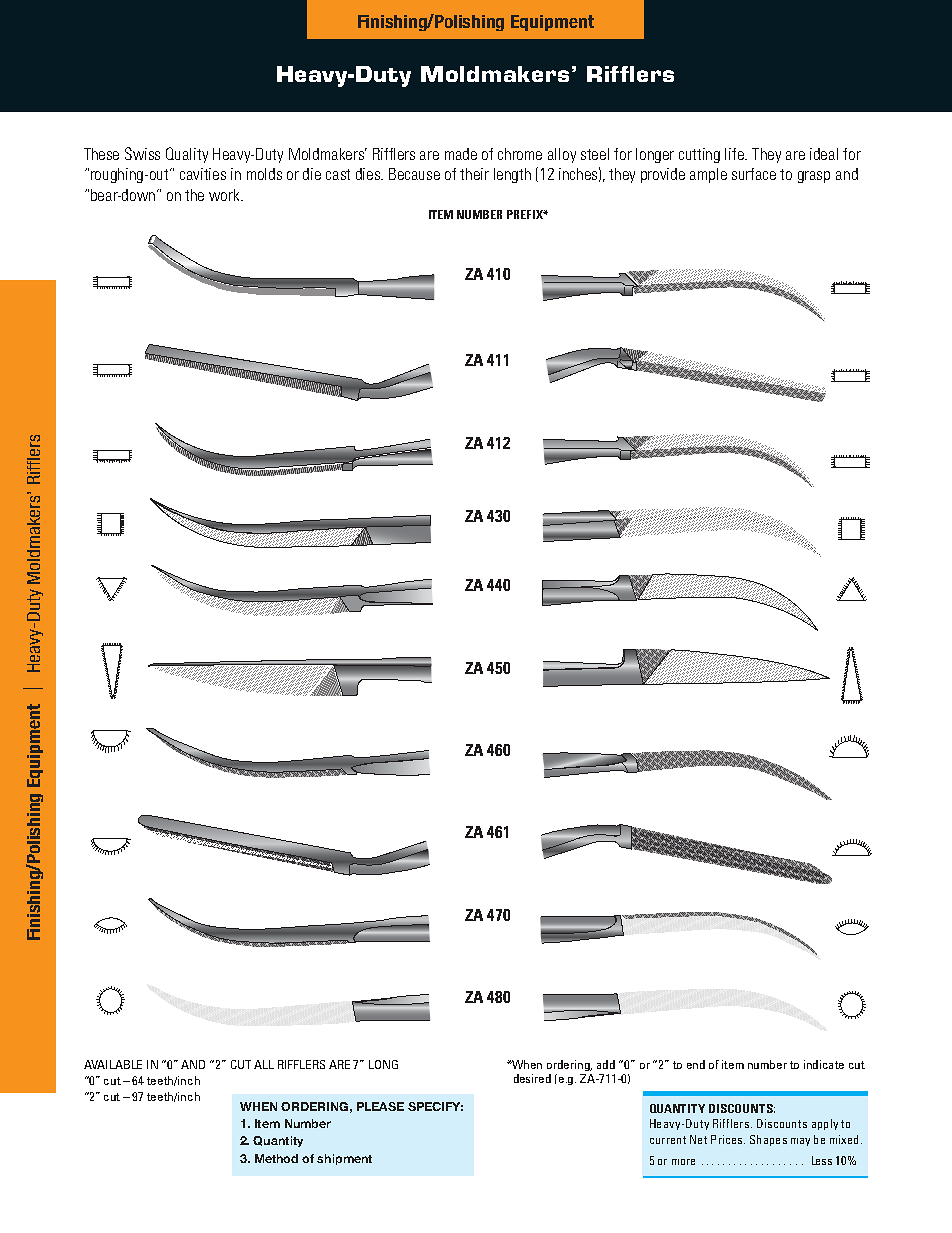  I want to click on end, so click(696, 1064).
